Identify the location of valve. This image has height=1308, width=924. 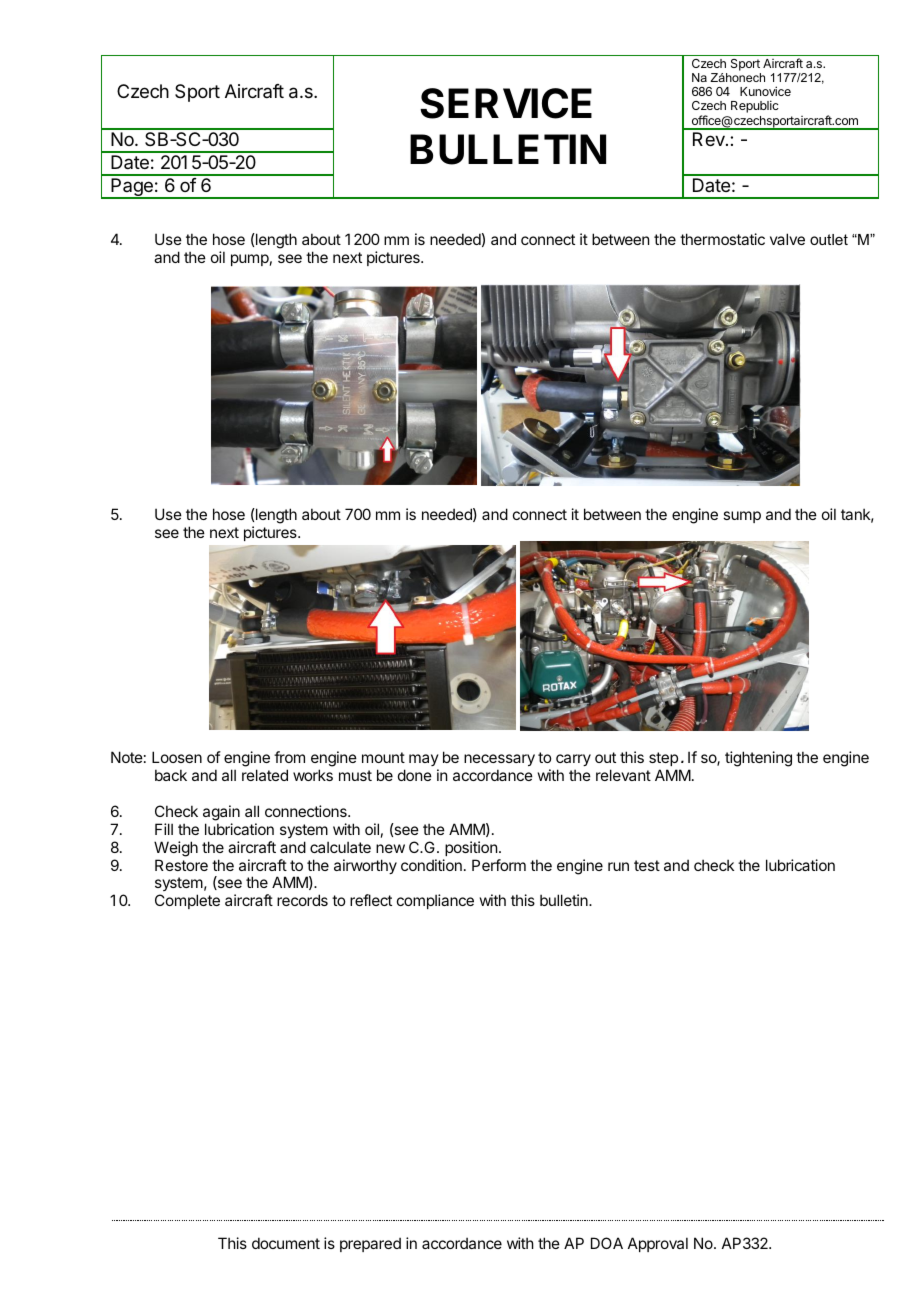
(787, 239).
